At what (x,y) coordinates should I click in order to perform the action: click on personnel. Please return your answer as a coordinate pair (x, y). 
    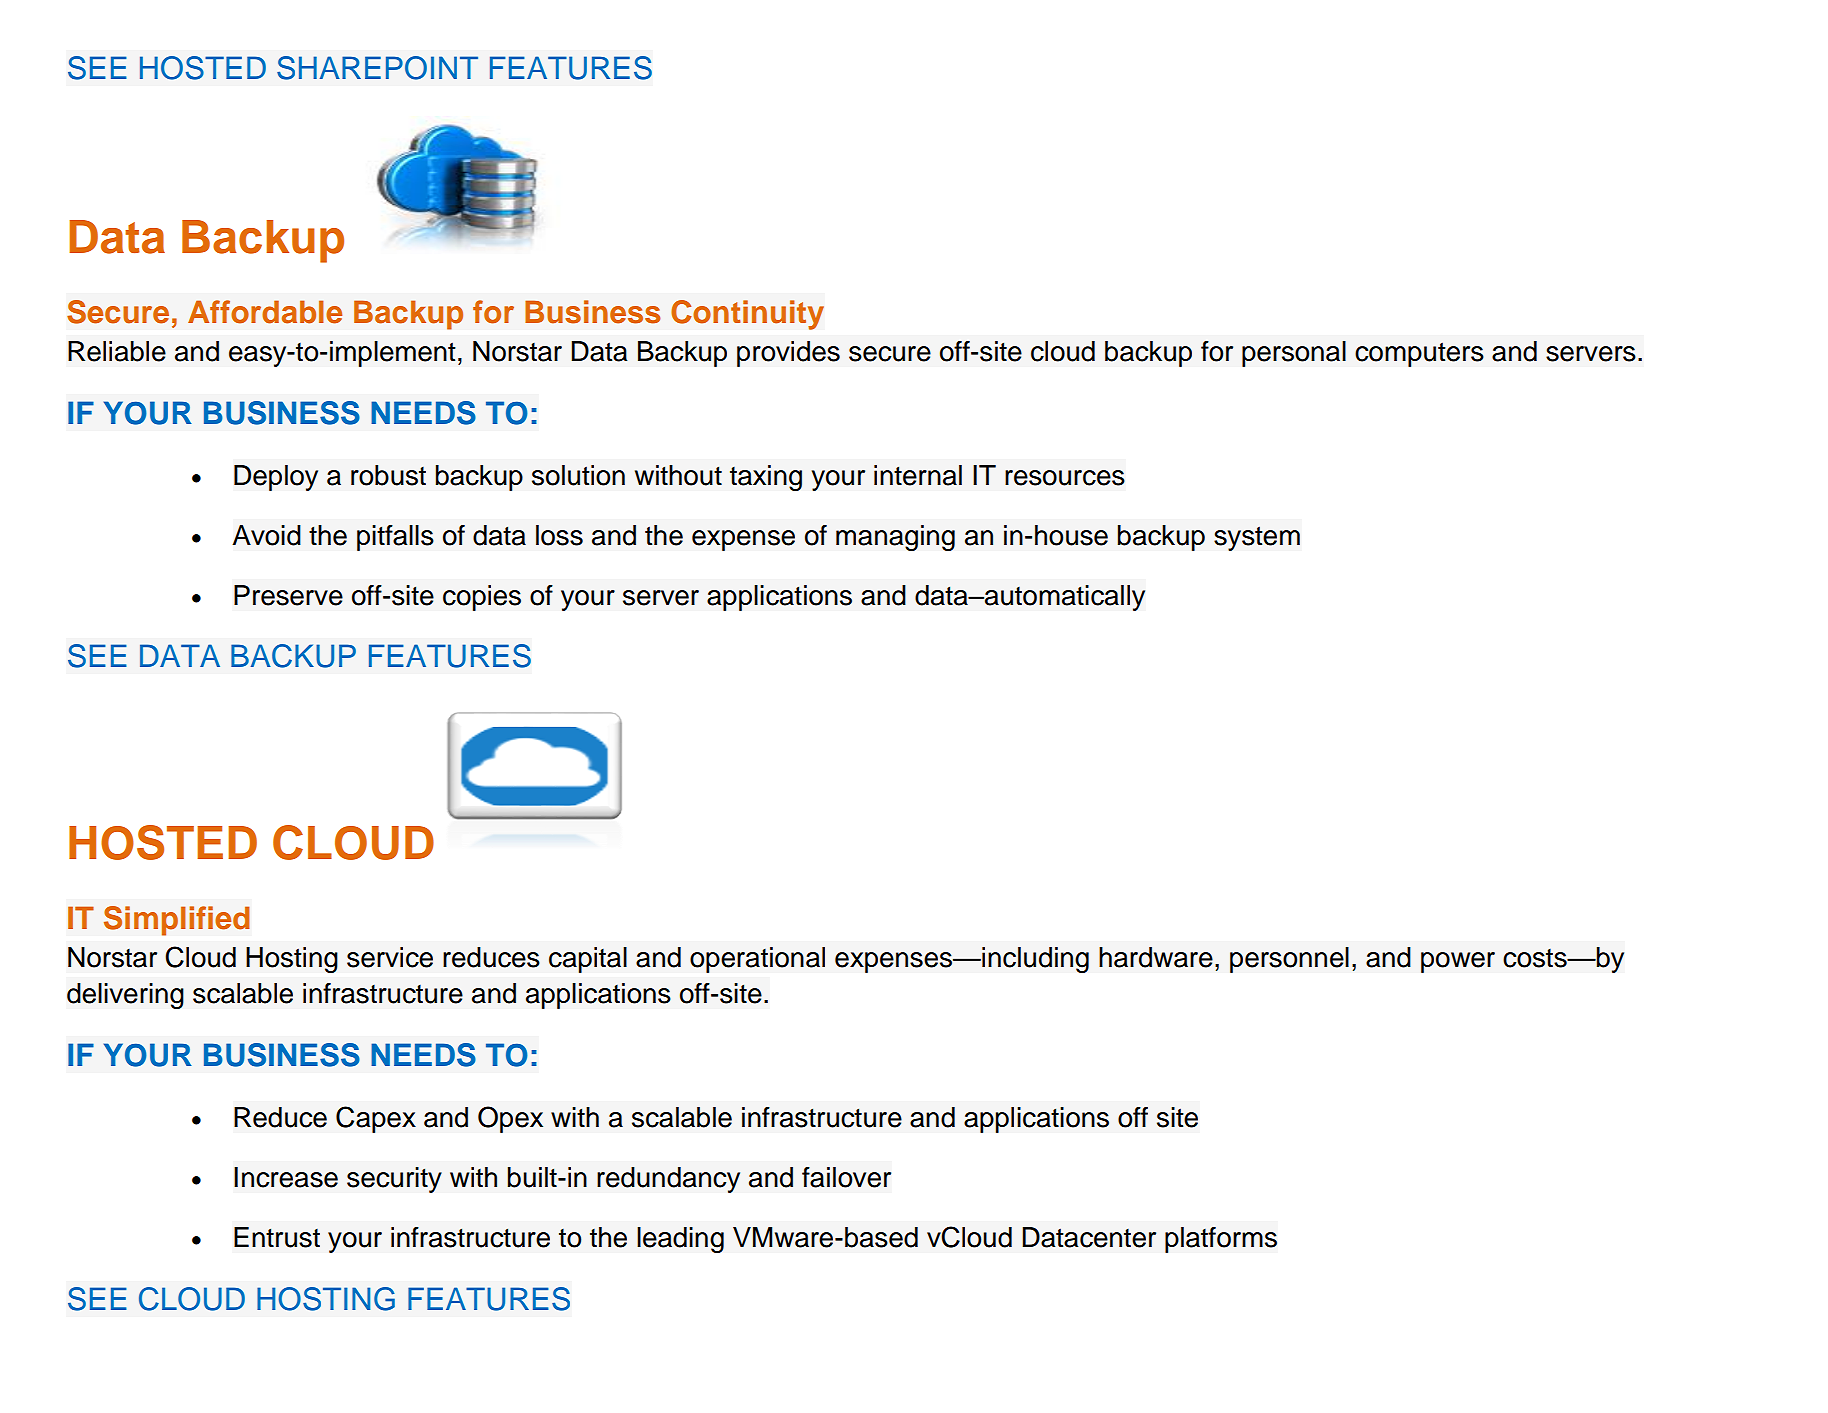
    Looking at the image, I should click on (1289, 960).
